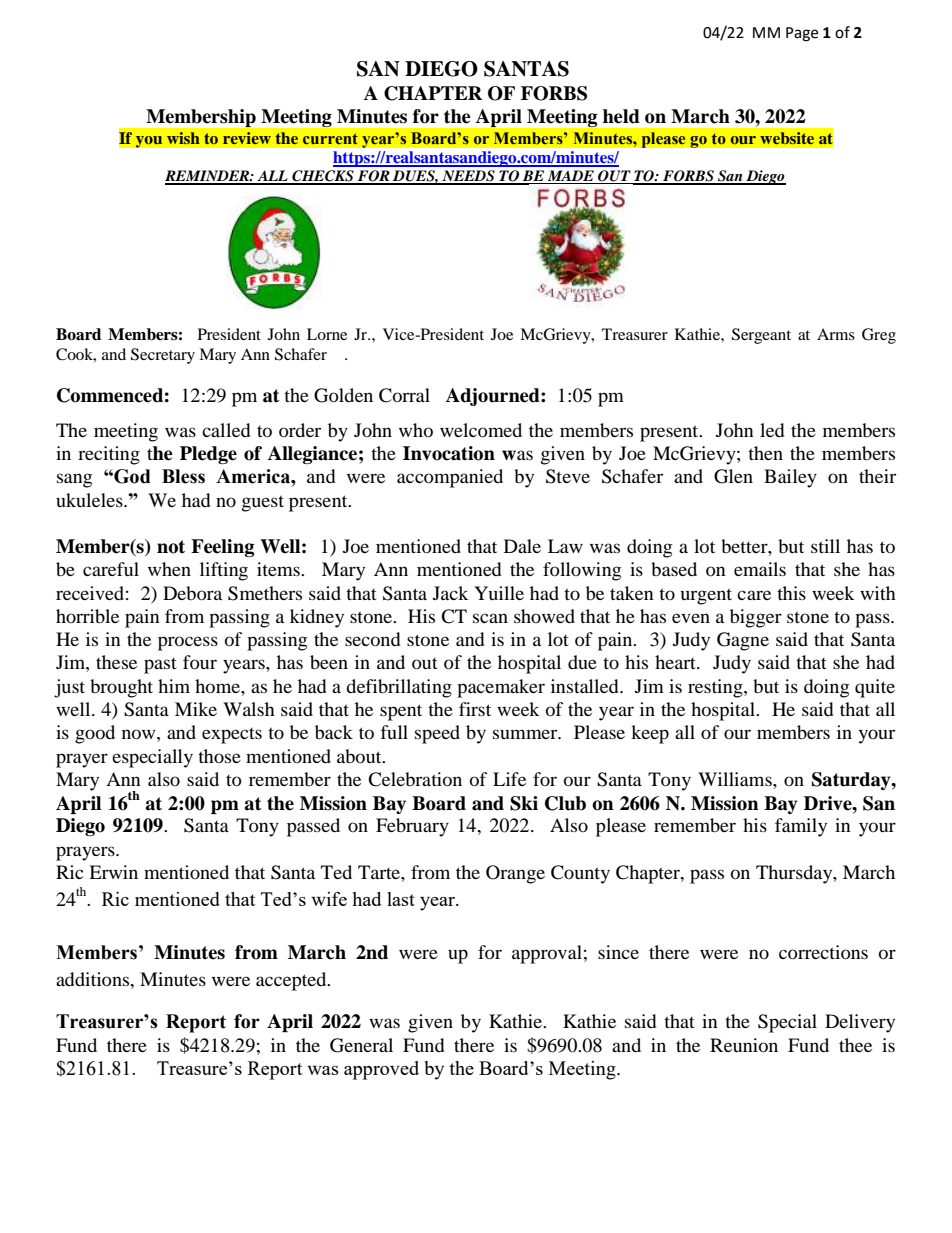 The image size is (952, 1233). Describe the element at coordinates (743, 641) in the screenshot. I see `Gagne` at that location.
